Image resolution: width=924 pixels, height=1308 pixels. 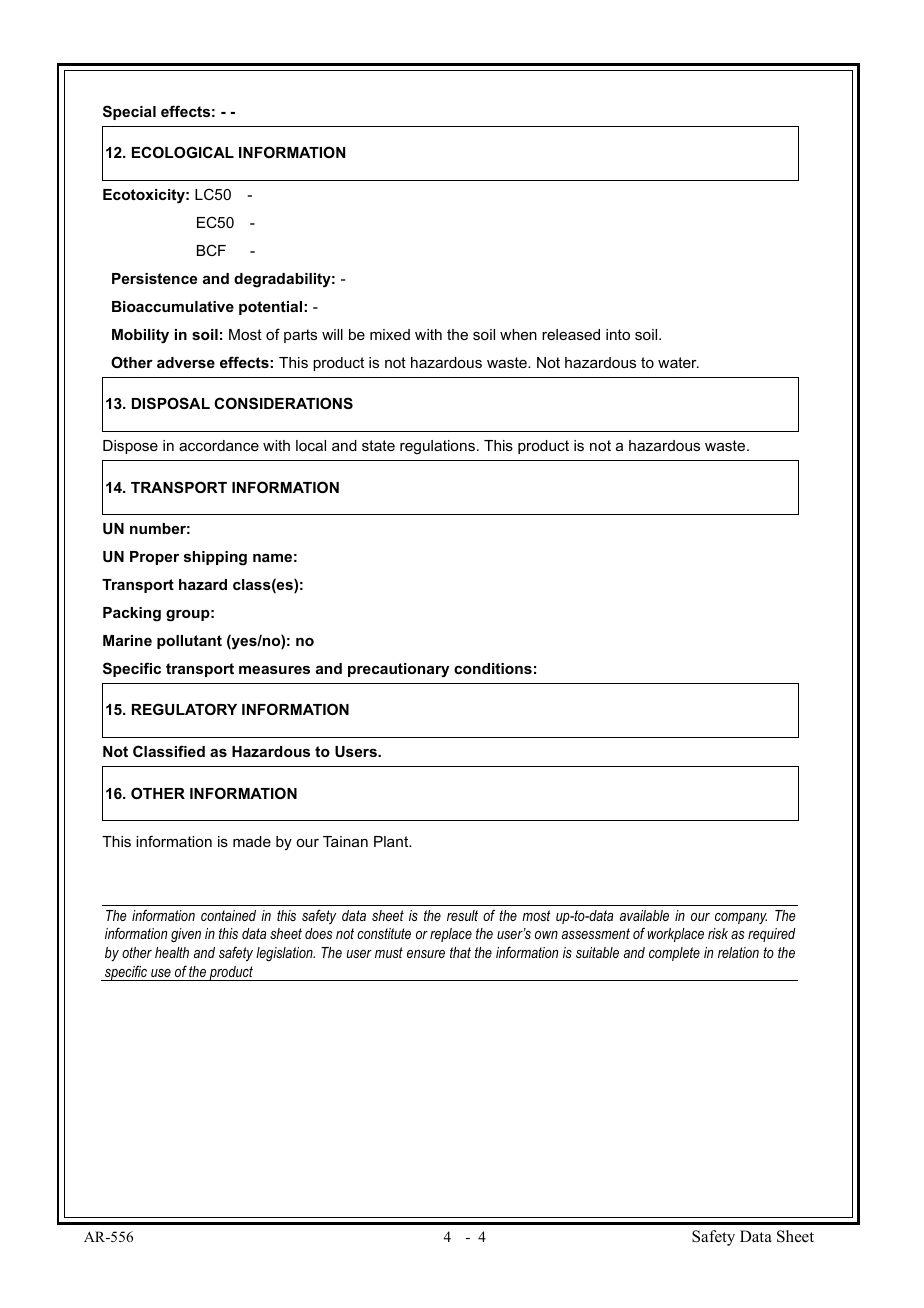 What do you see at coordinates (493, 668) in the page?
I see `conditions` at bounding box center [493, 668].
